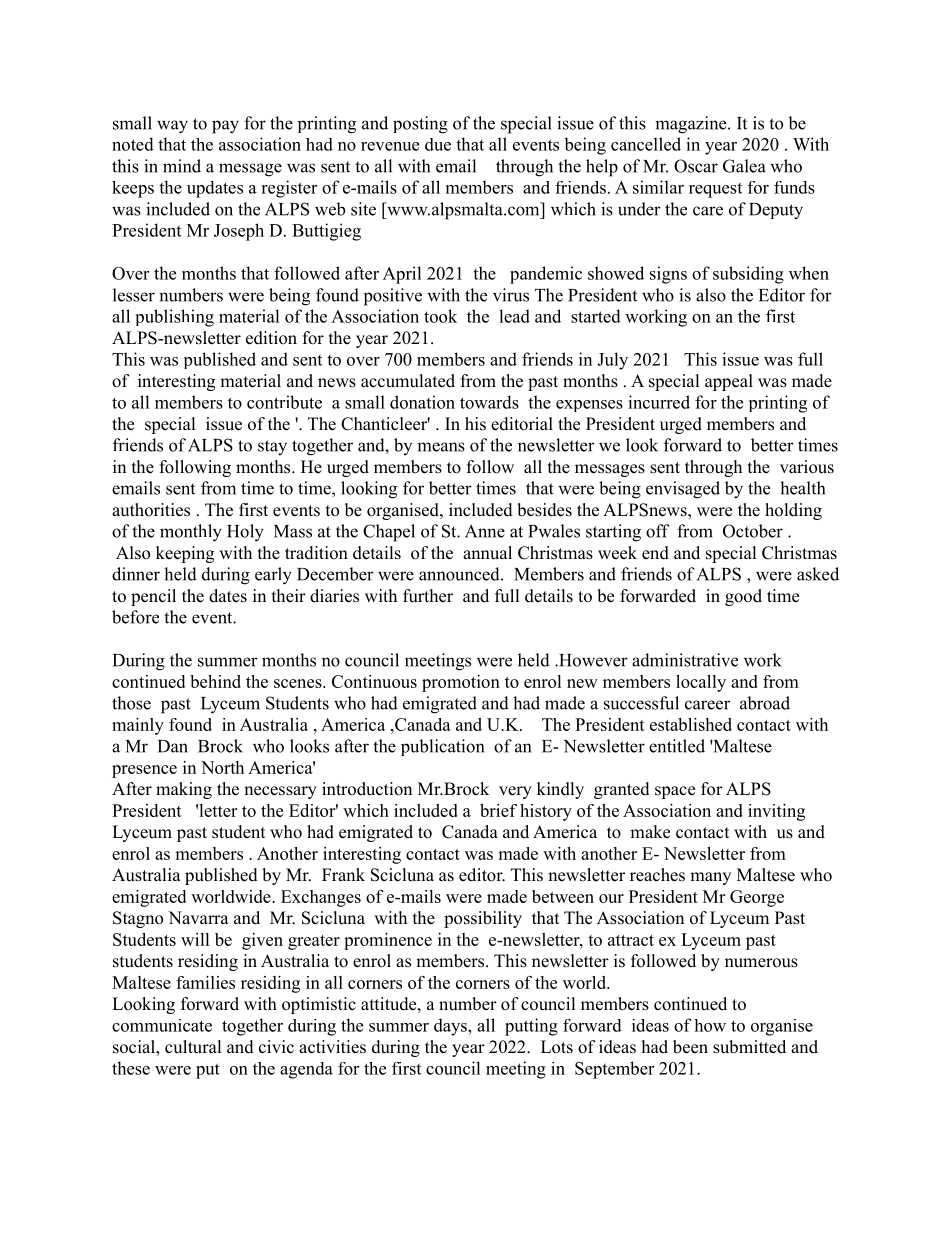 This screenshot has height=1233, width=952. What do you see at coordinates (743, 597) in the screenshot?
I see `good` at bounding box center [743, 597].
